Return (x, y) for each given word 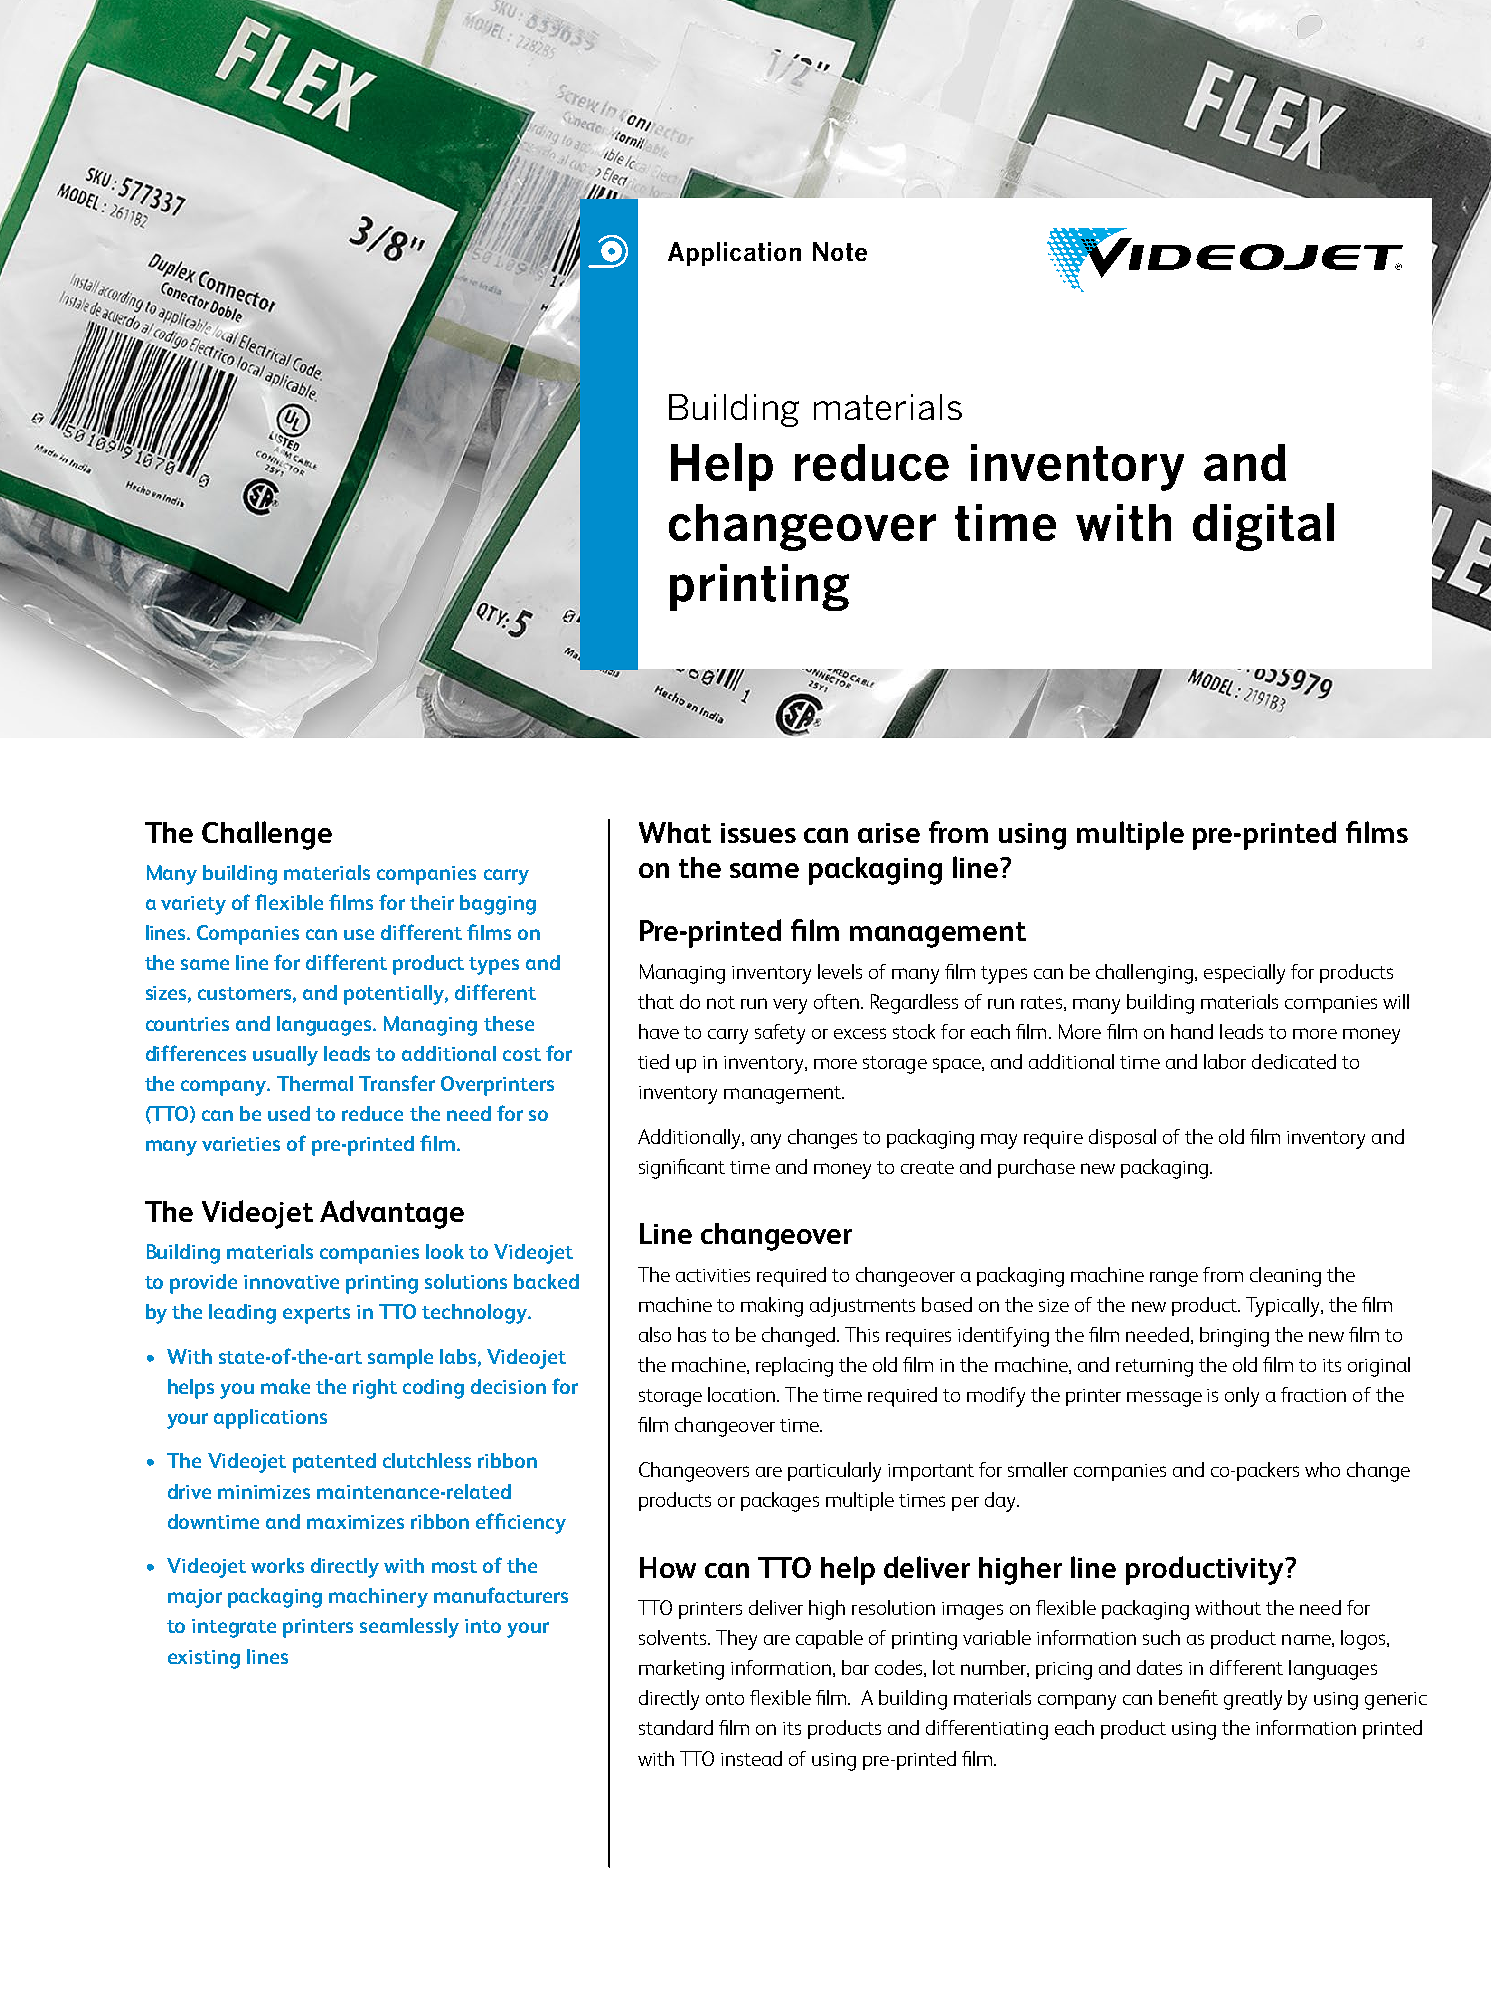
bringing (1234, 1337)
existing (204, 1659)
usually (285, 1056)
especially (1244, 974)
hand (1192, 1031)
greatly (1253, 1700)
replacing (794, 1367)
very (790, 1006)
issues (758, 833)
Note (840, 251)
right (375, 1389)
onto (725, 1698)
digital (1263, 527)
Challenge (267, 835)
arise (889, 833)
